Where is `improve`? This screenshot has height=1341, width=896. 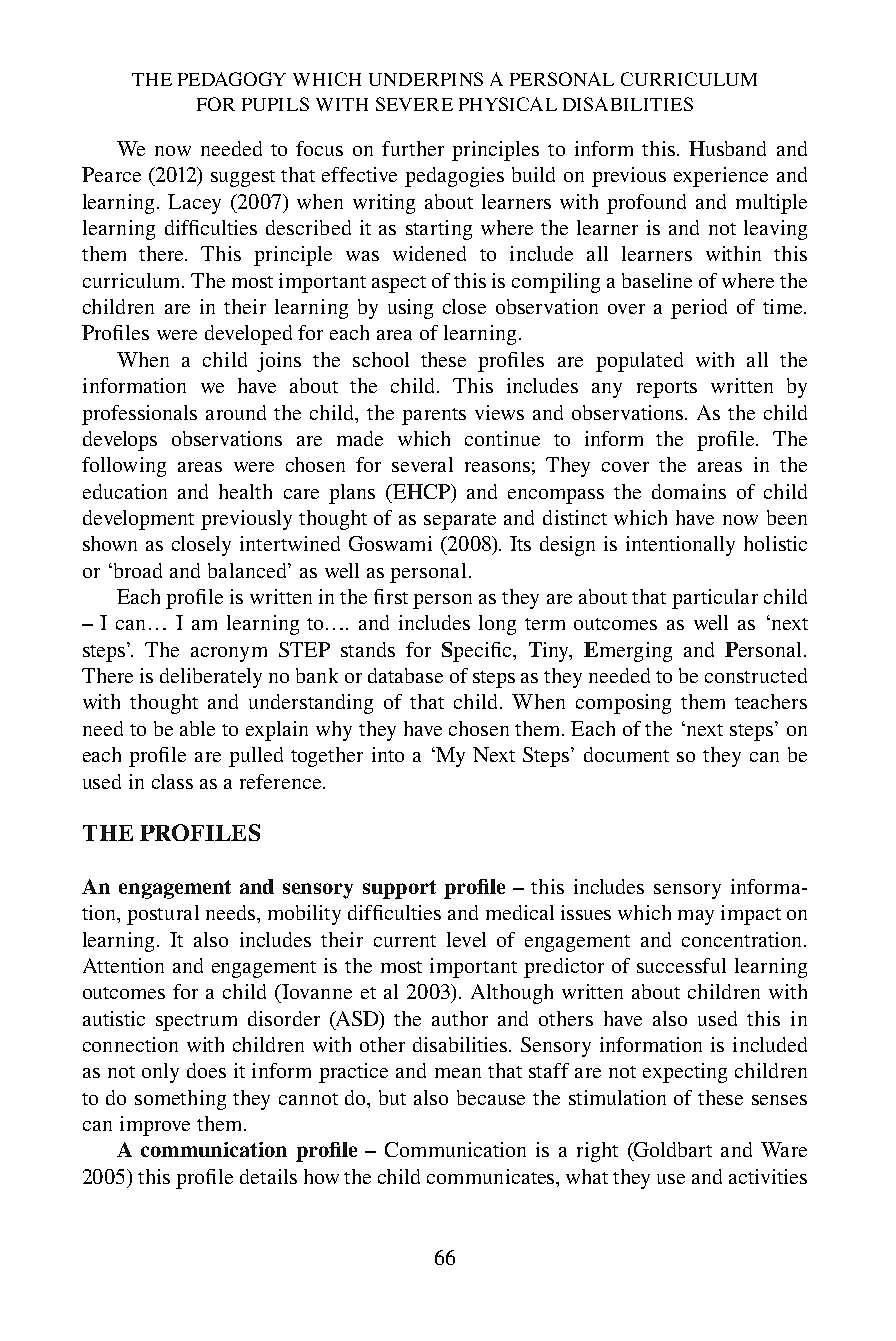
improve is located at coordinates (155, 1126).
